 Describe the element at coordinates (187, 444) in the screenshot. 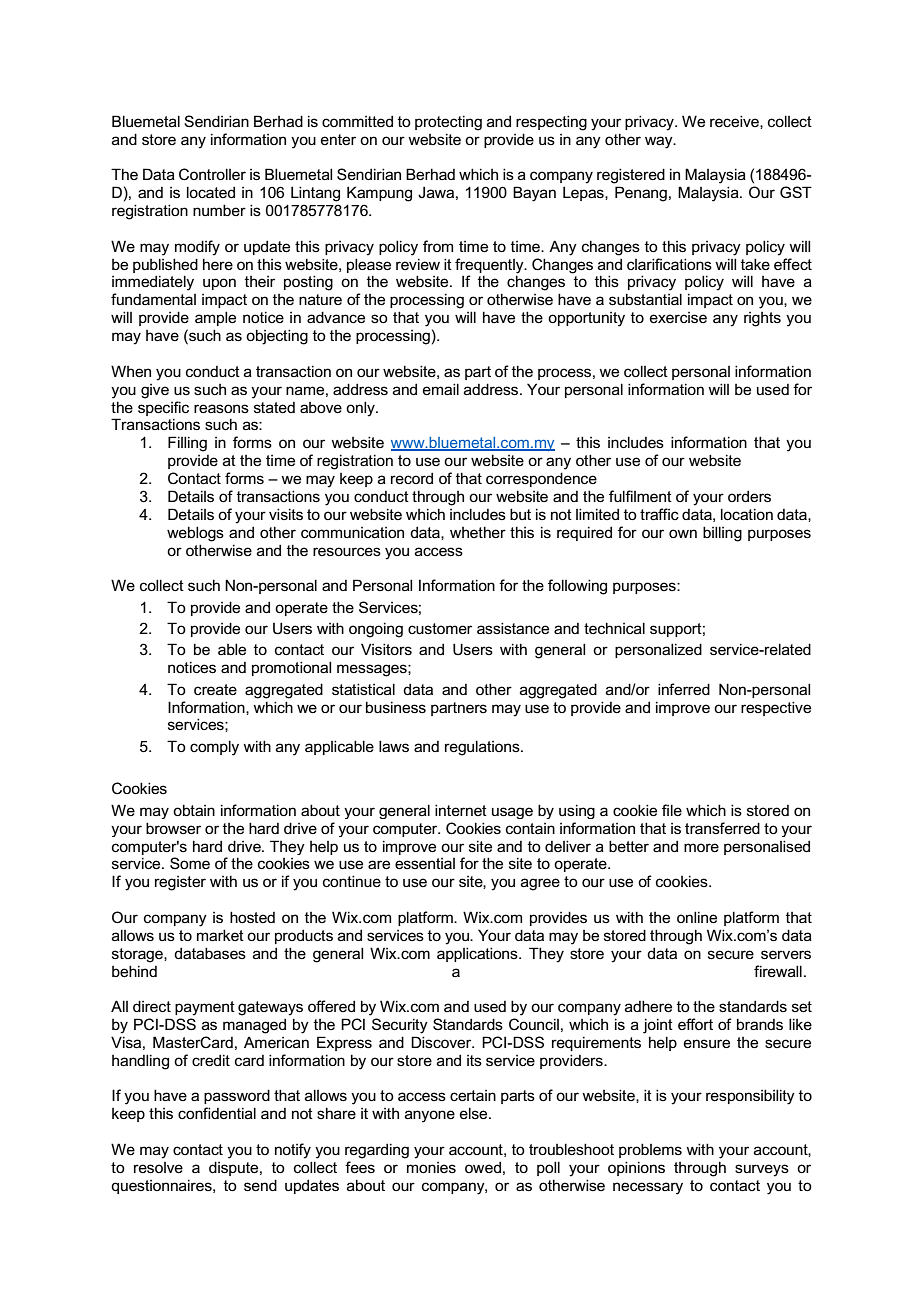

I see `Filling` at that location.
